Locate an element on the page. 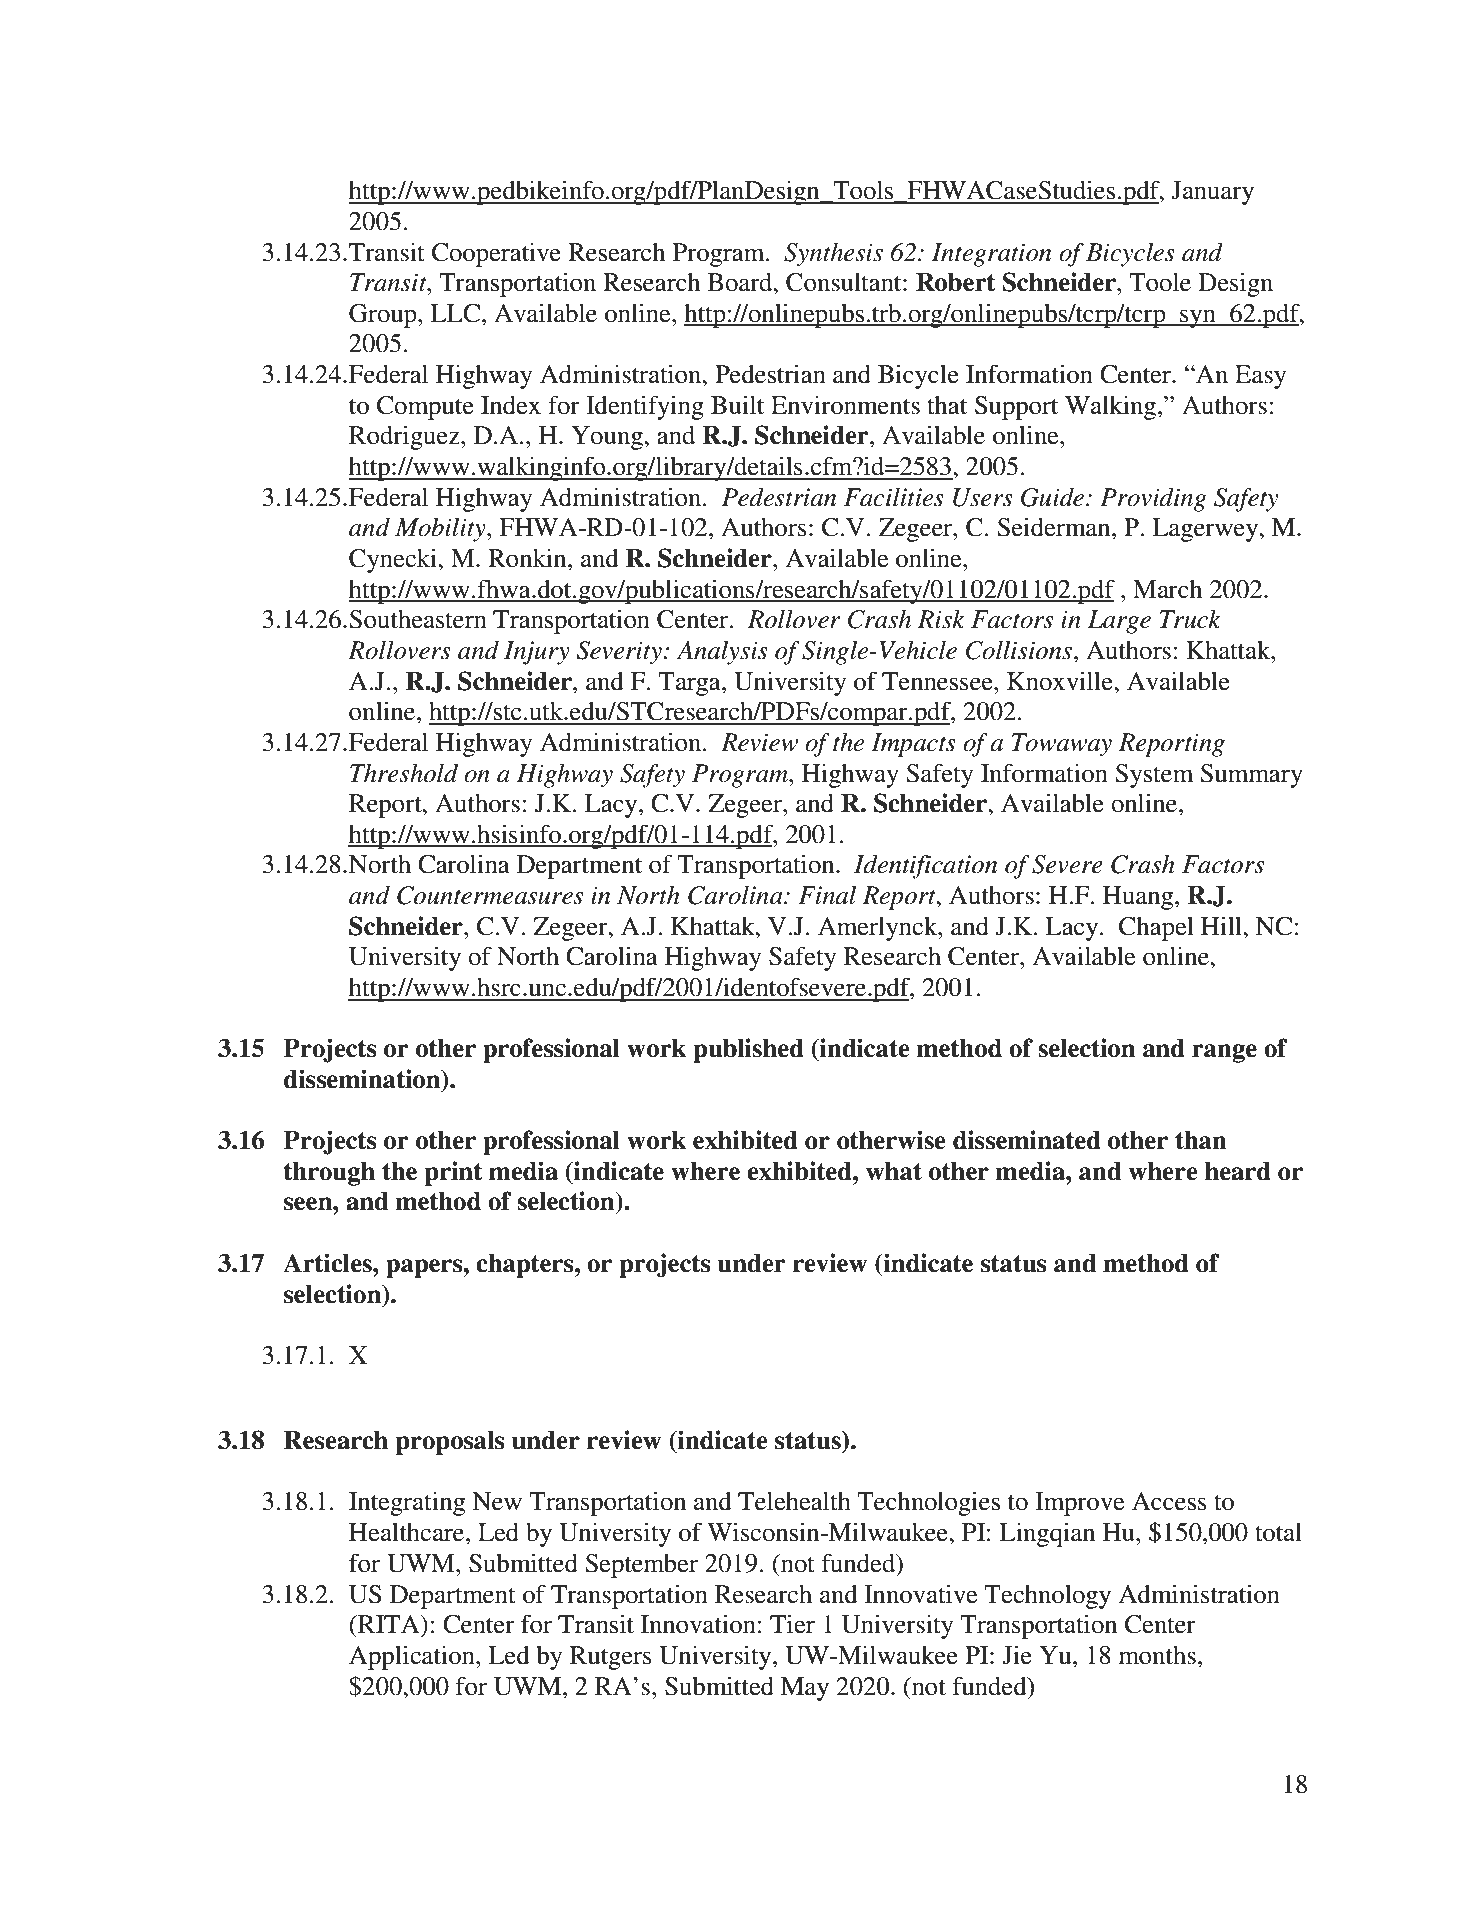 This document has height=1919, width=1483. Synthesis is located at coordinates (833, 255).
